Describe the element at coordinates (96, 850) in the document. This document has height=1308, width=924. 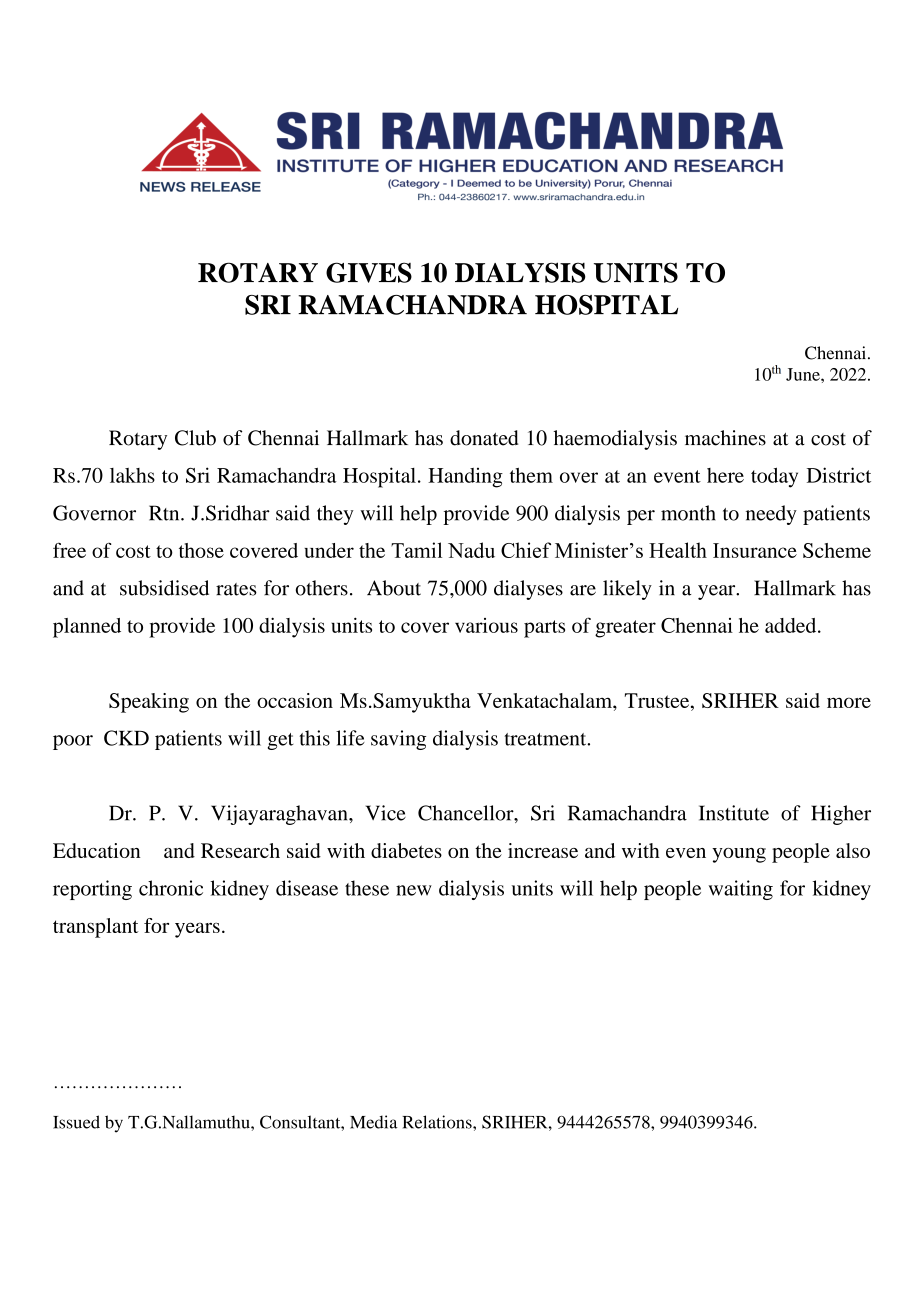
I see `Education` at that location.
